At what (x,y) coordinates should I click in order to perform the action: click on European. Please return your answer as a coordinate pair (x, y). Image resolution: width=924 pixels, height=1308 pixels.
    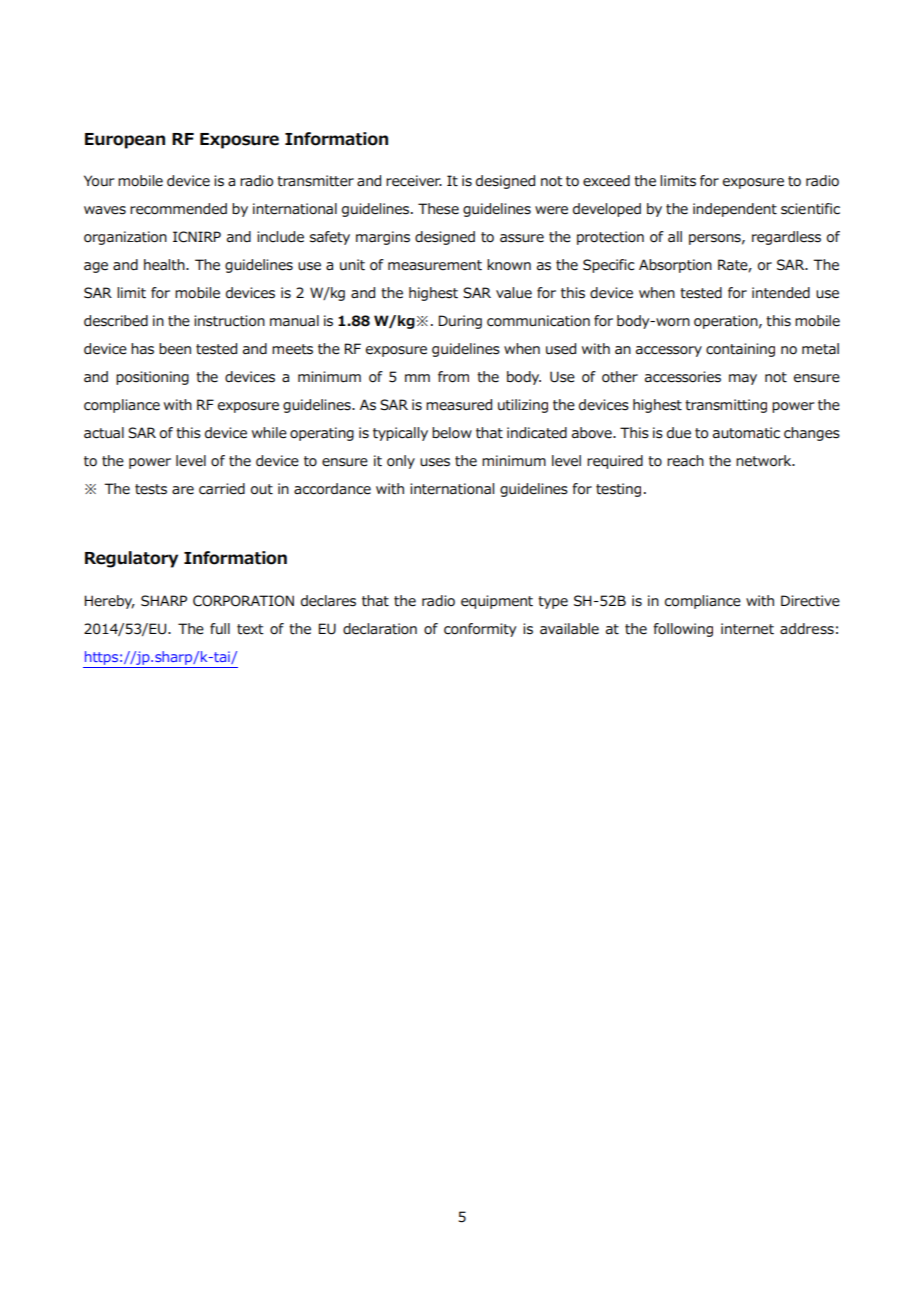
    Looking at the image, I should click on (125, 141).
